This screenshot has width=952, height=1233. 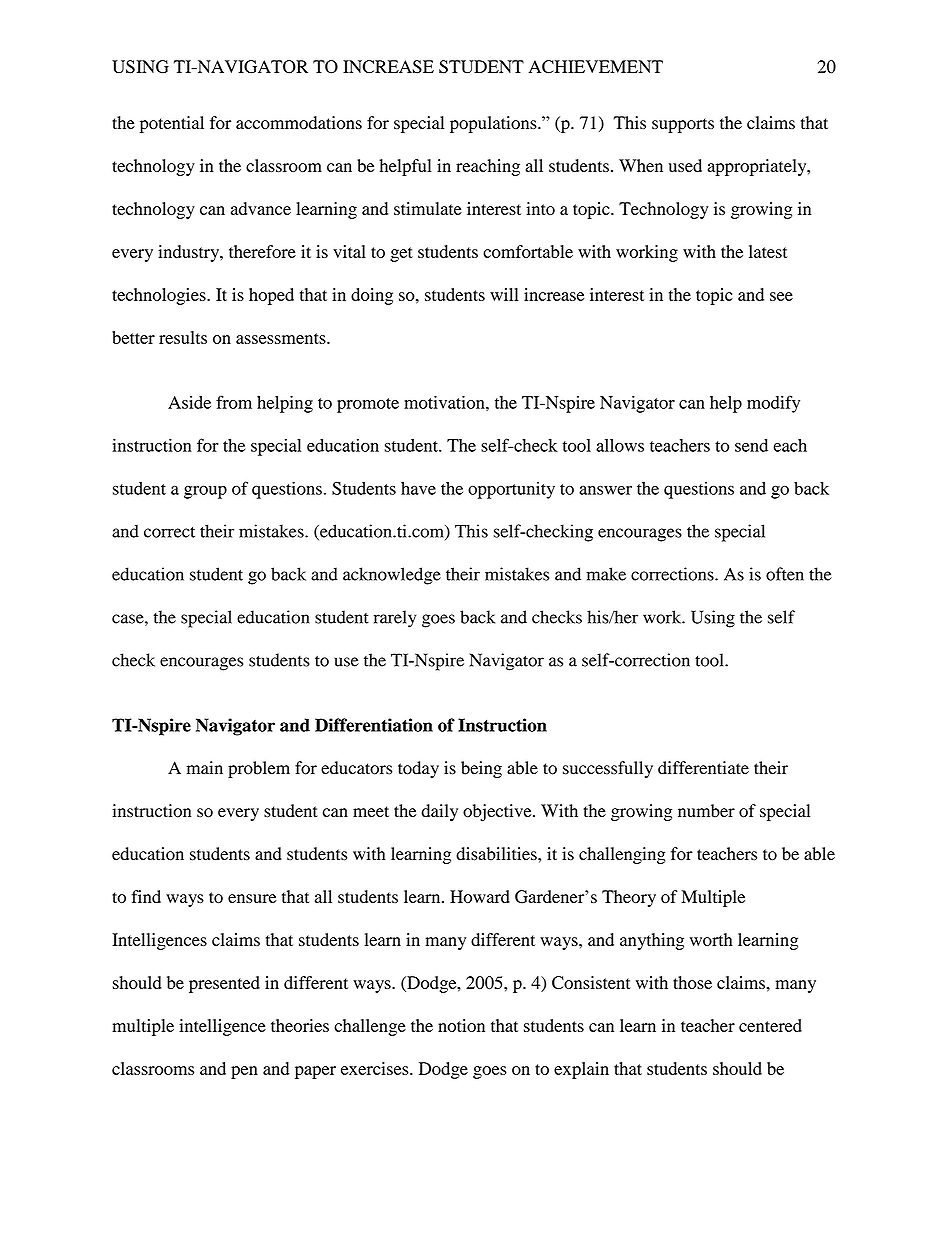 What do you see at coordinates (189, 402) in the screenshot?
I see `Aside` at bounding box center [189, 402].
